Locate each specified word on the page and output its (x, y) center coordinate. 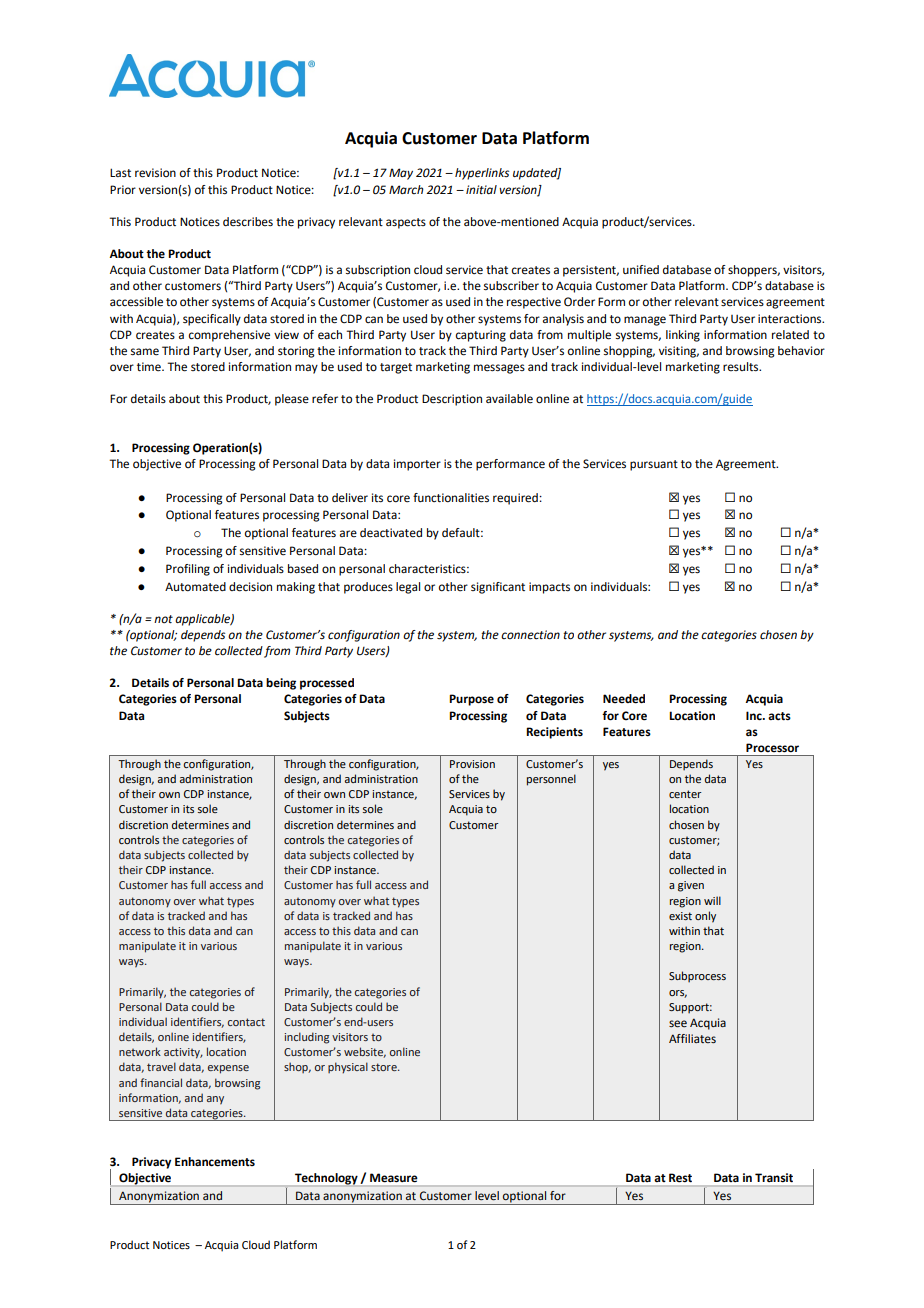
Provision (472, 764)
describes (248, 222)
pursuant (654, 465)
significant (498, 588)
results (742, 367)
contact (246, 1022)
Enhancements (215, 1162)
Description (452, 400)
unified (641, 270)
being (281, 684)
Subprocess (697, 977)
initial (481, 190)
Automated (195, 587)
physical (348, 1068)
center (685, 794)
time (150, 367)
